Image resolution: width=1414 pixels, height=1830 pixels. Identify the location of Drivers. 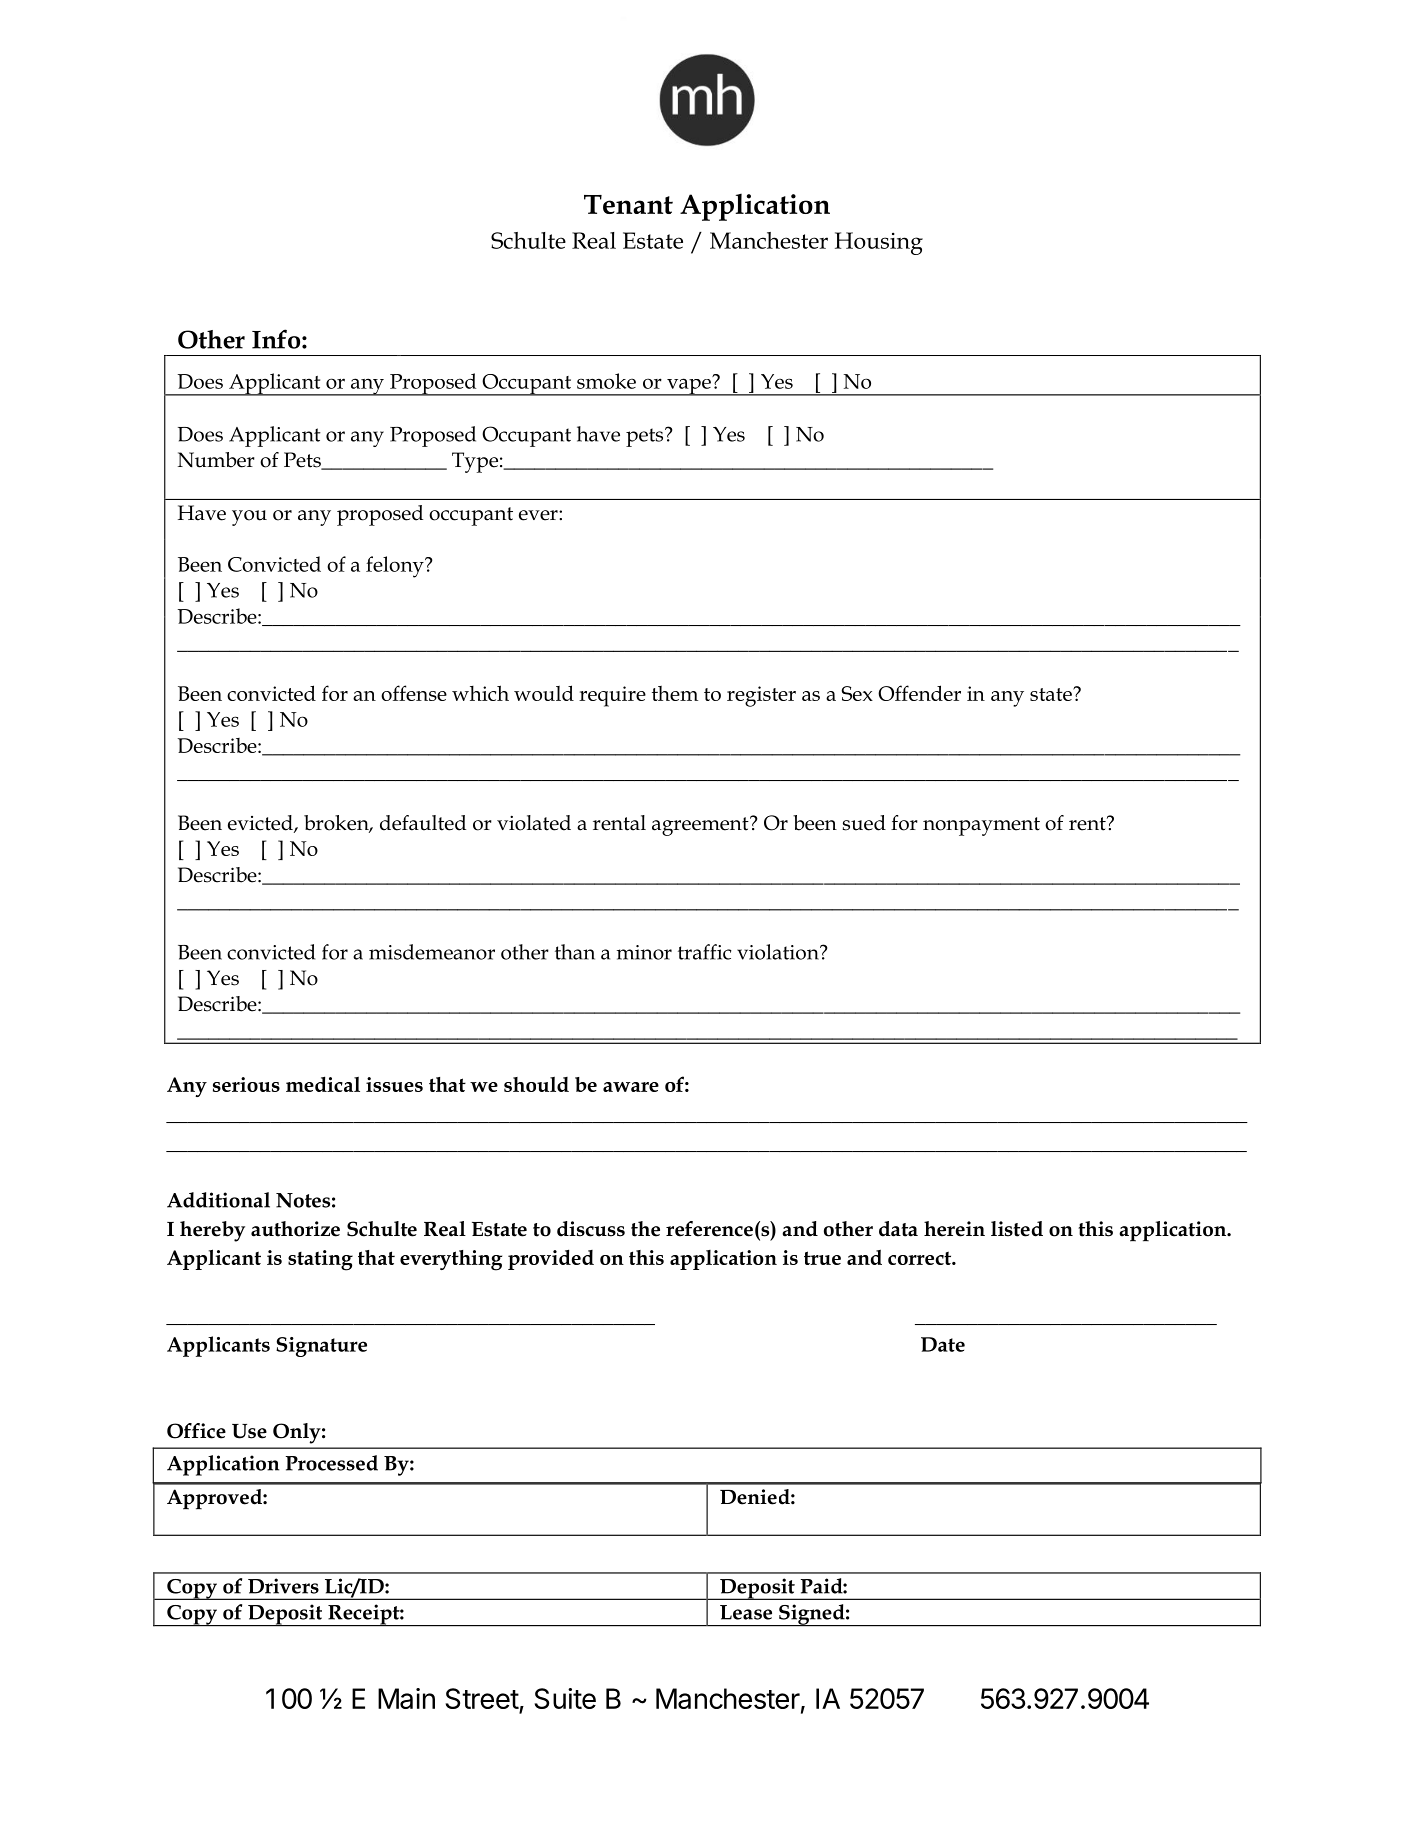
(283, 1586).
